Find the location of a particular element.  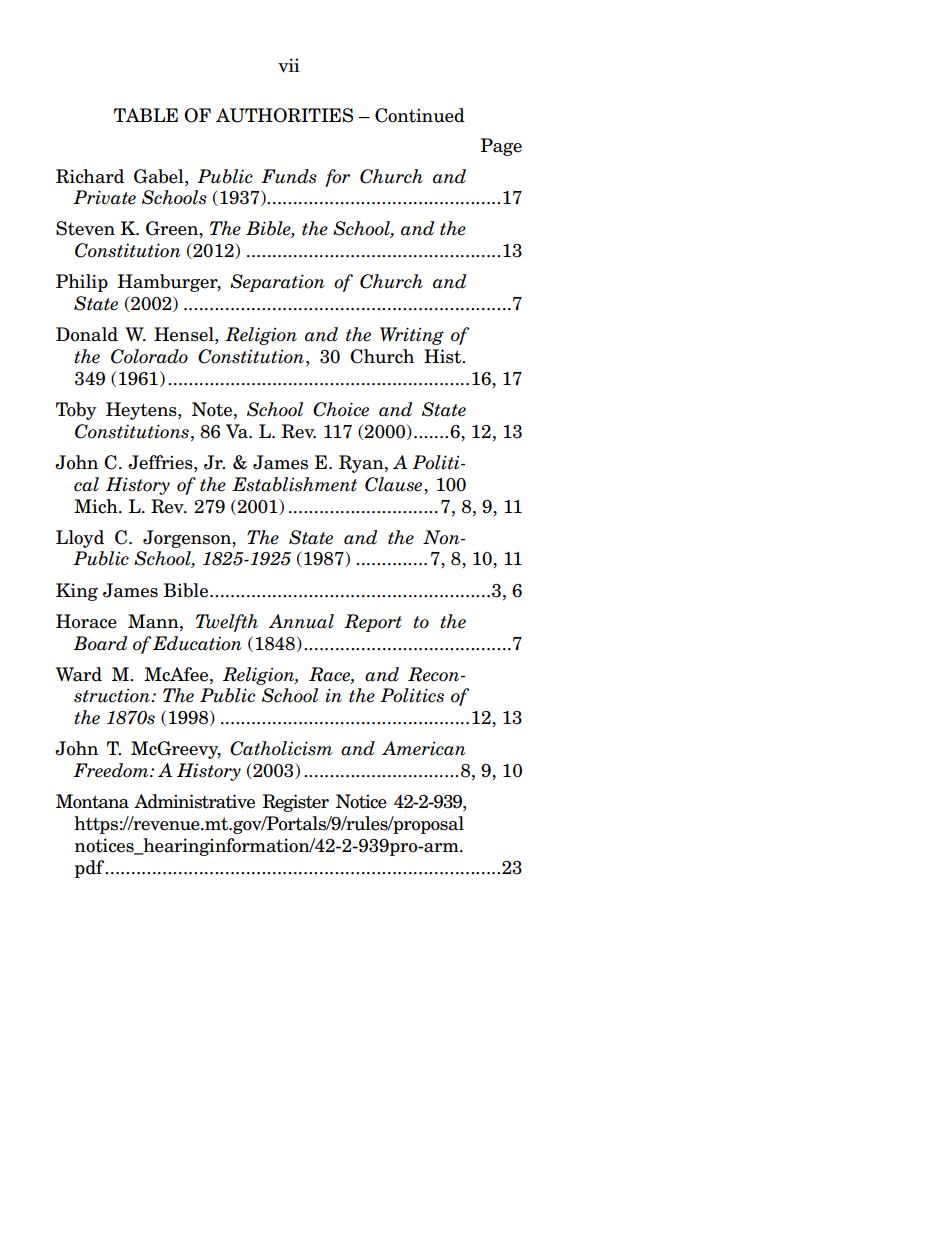

Writing is located at coordinates (412, 336).
